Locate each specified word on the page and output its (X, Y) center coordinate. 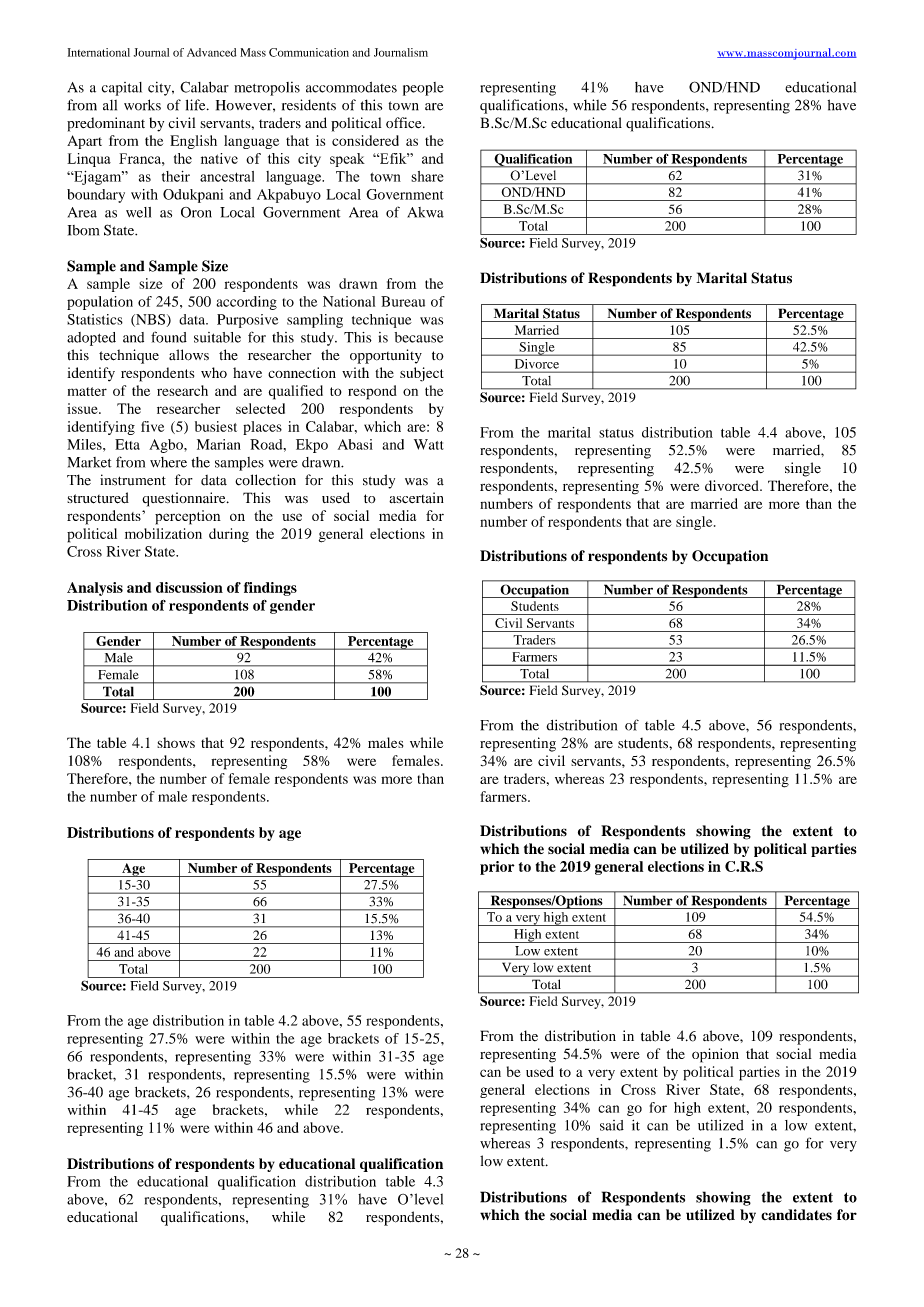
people (423, 89)
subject (422, 374)
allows (189, 355)
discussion (189, 587)
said (612, 1125)
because (419, 337)
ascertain (416, 497)
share (427, 176)
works (142, 105)
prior (497, 868)
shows (176, 742)
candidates (796, 1215)
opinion (715, 1055)
